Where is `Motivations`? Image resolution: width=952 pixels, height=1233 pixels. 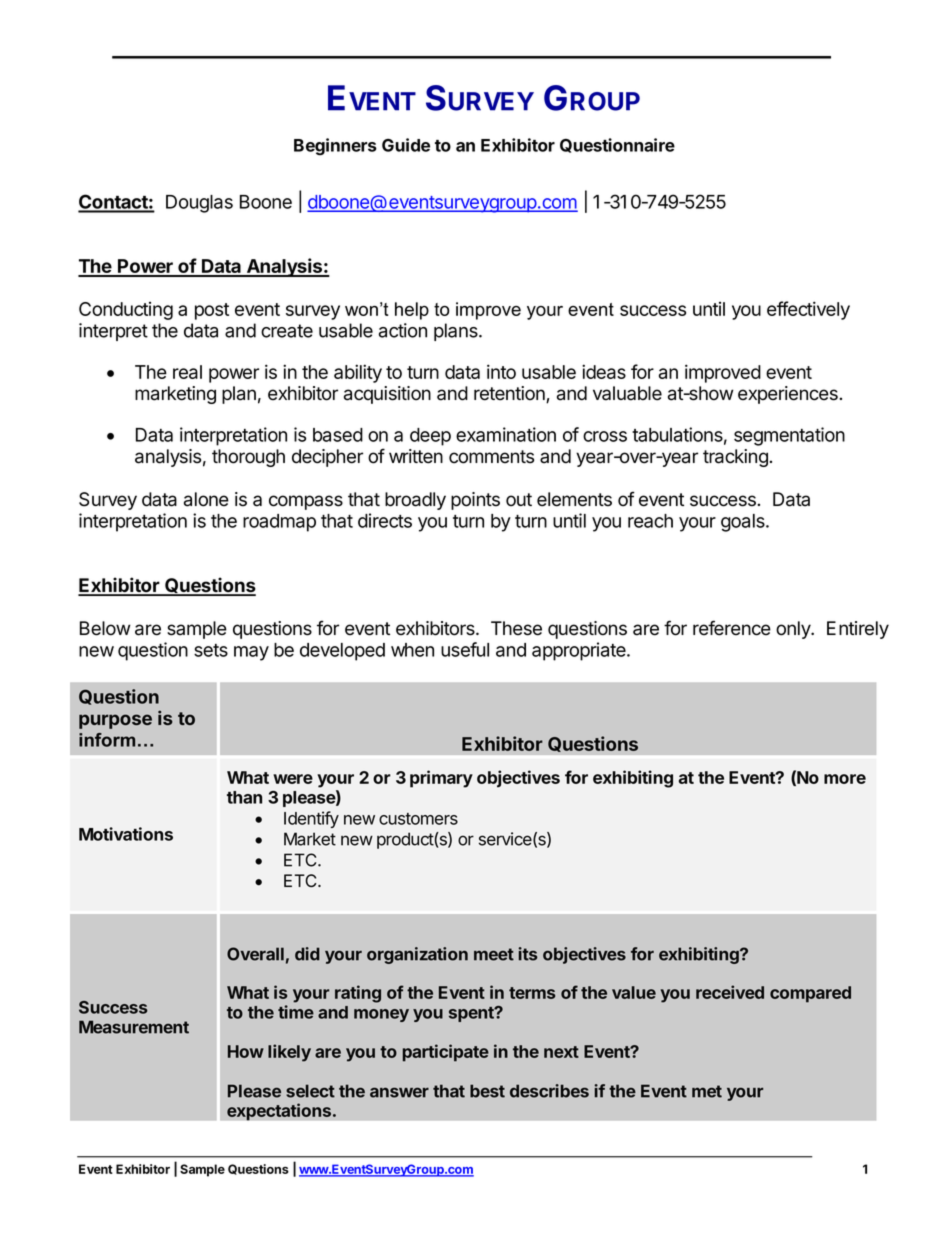 Motivations is located at coordinates (126, 834).
